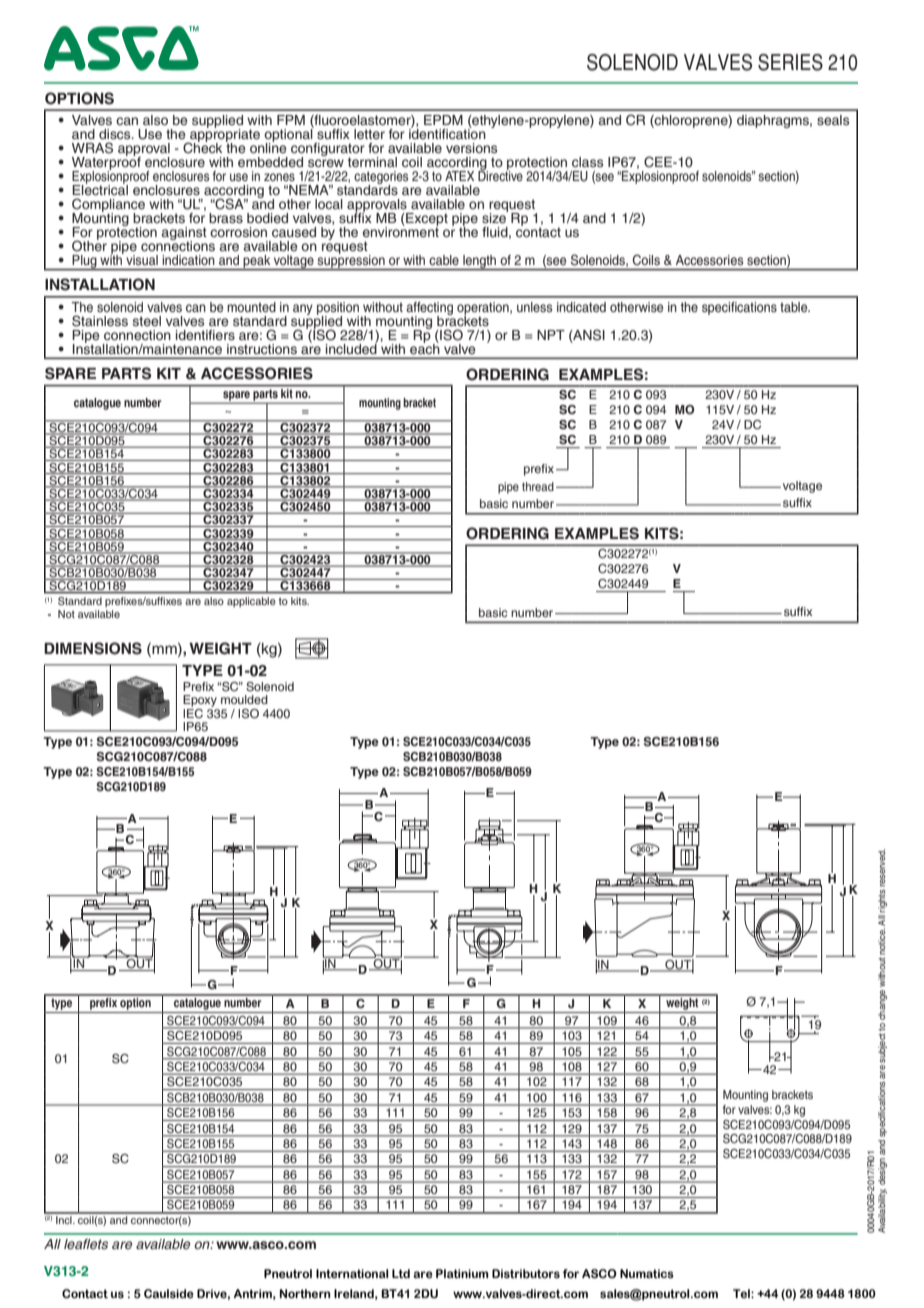 Image resolution: width=924 pixels, height=1308 pixels. What do you see at coordinates (795, 307) in the screenshot?
I see `table` at bounding box center [795, 307].
